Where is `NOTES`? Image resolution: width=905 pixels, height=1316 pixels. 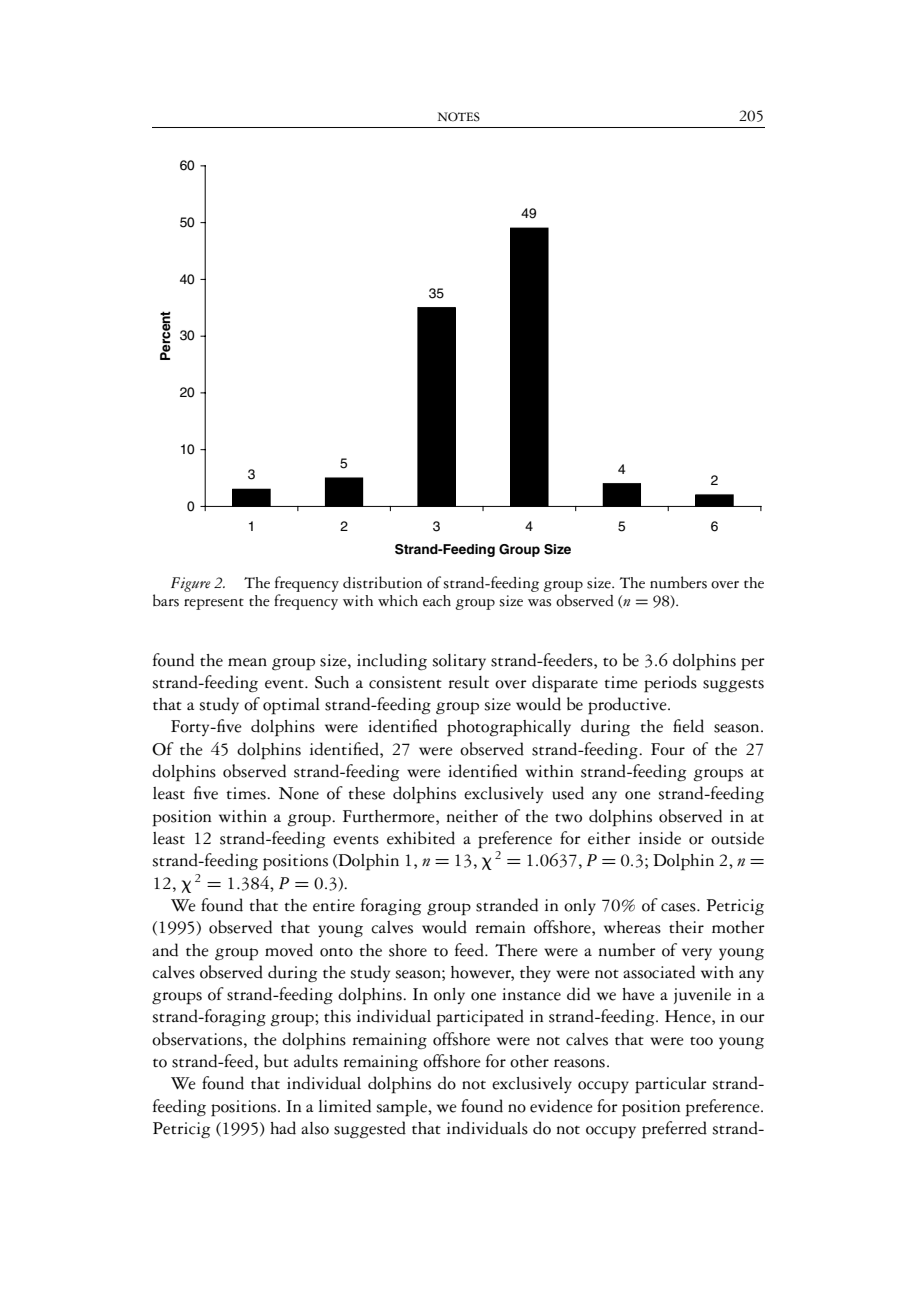 NOTES is located at coordinates (459, 117).
